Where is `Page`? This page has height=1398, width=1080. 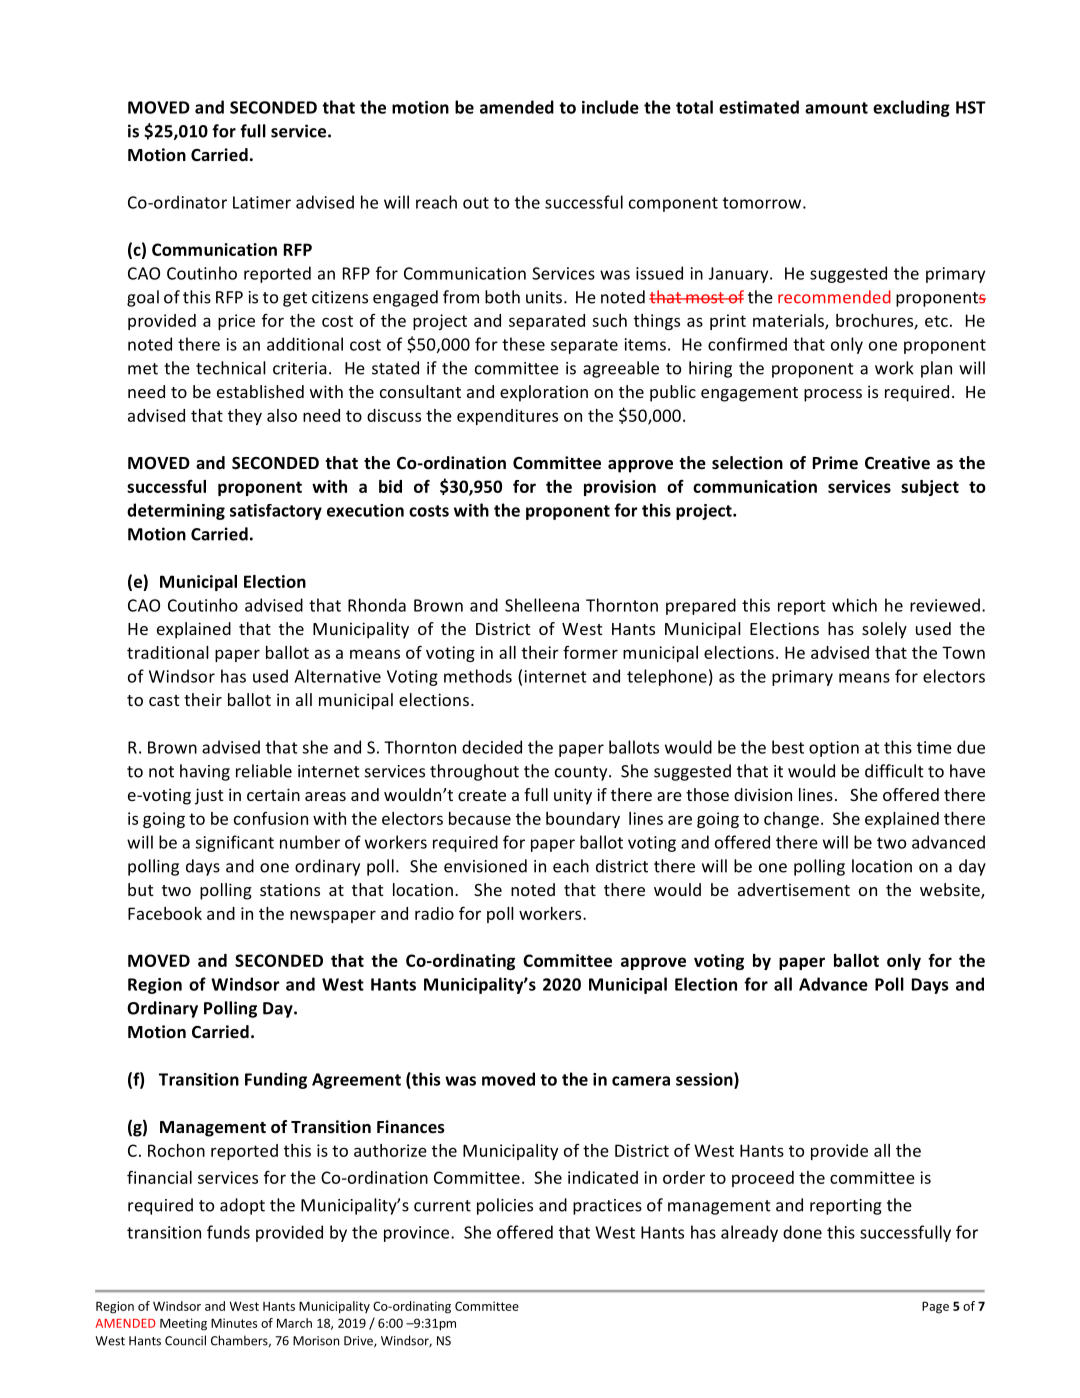 Page is located at coordinates (935, 1307).
